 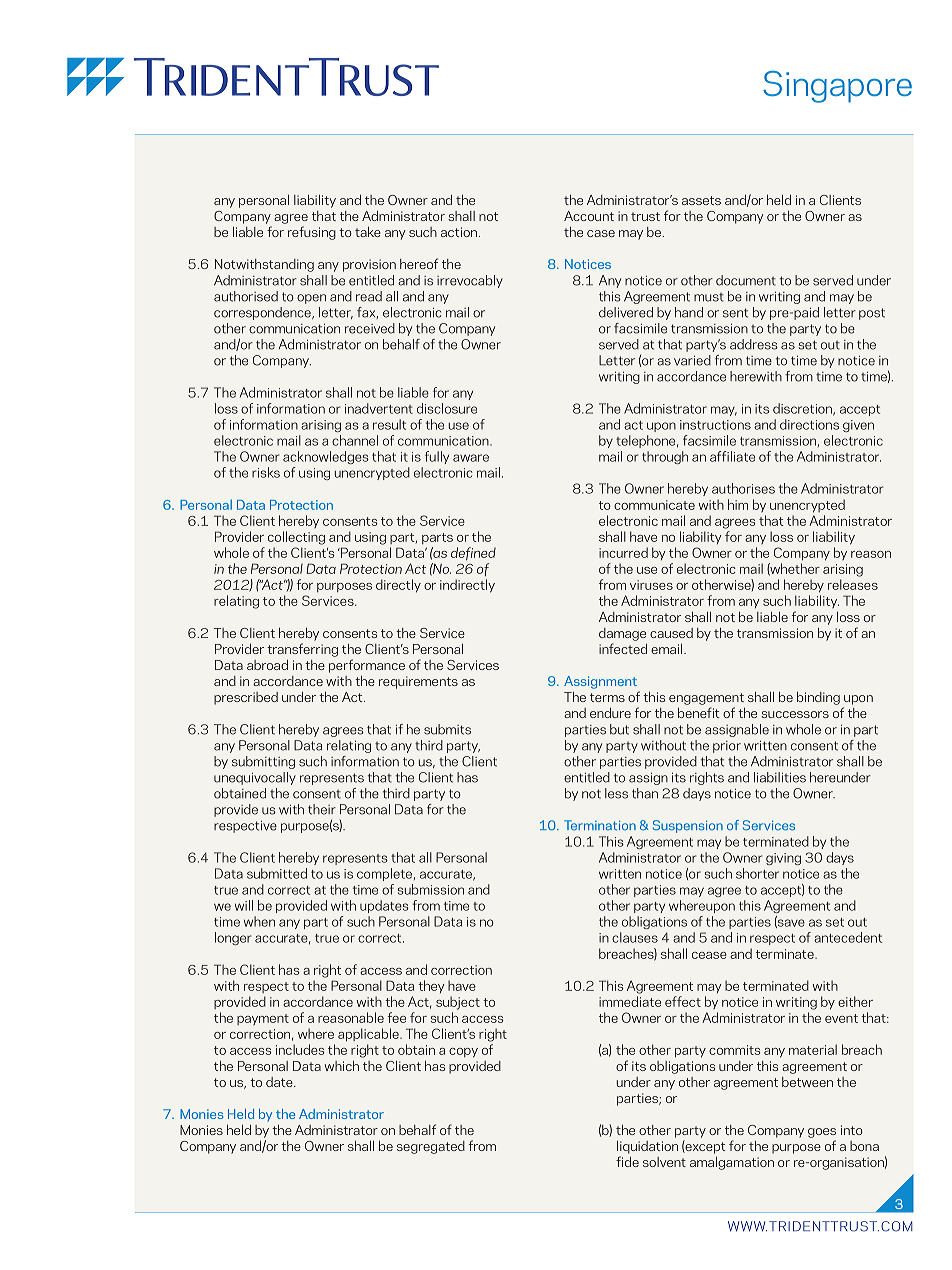 What do you see at coordinates (822, 1133) in the screenshot?
I see `goes` at bounding box center [822, 1133].
